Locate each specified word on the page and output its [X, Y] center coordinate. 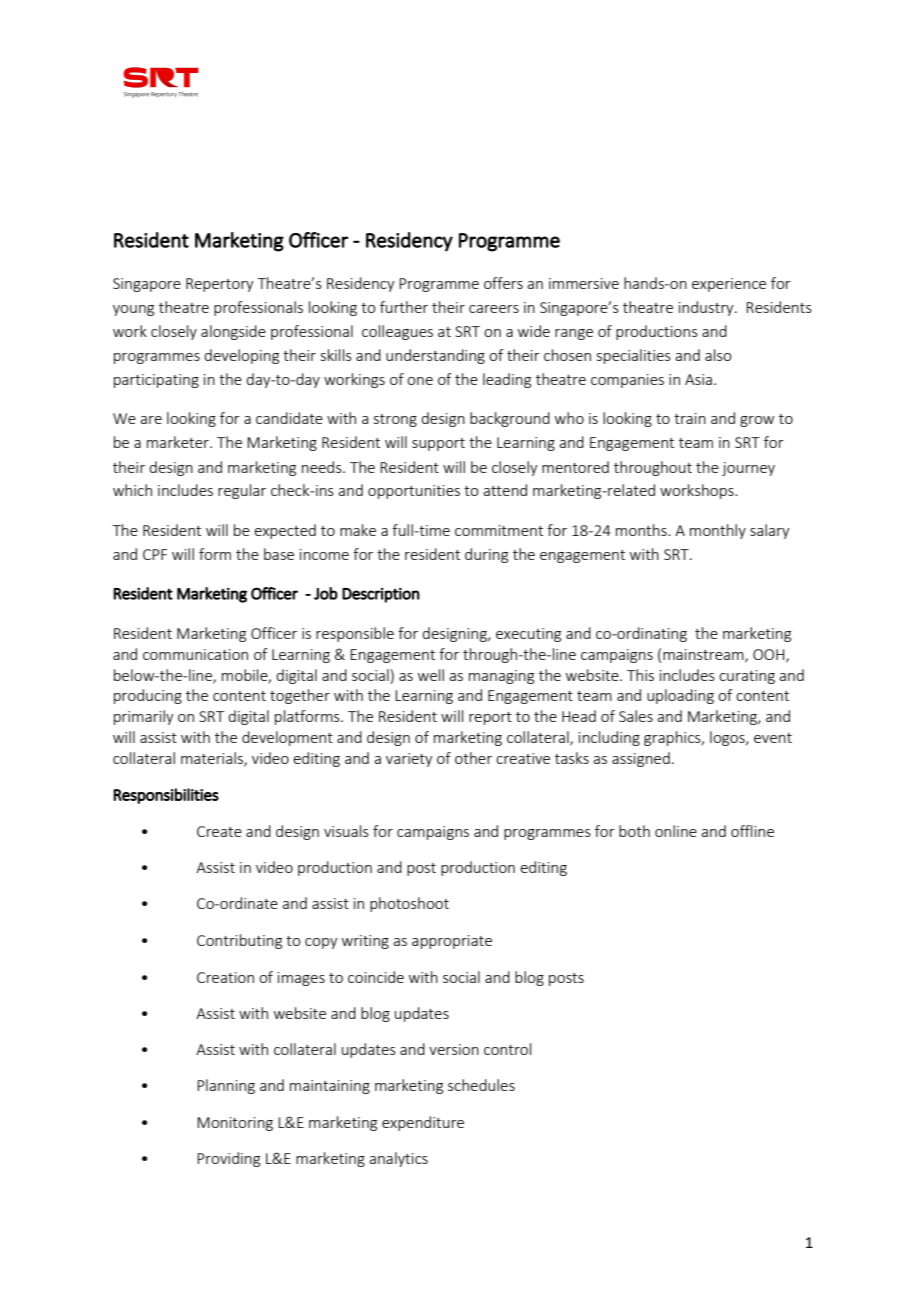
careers [494, 309]
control [507, 1049]
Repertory [220, 285]
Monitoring [235, 1124]
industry [707, 308]
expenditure [423, 1123]
